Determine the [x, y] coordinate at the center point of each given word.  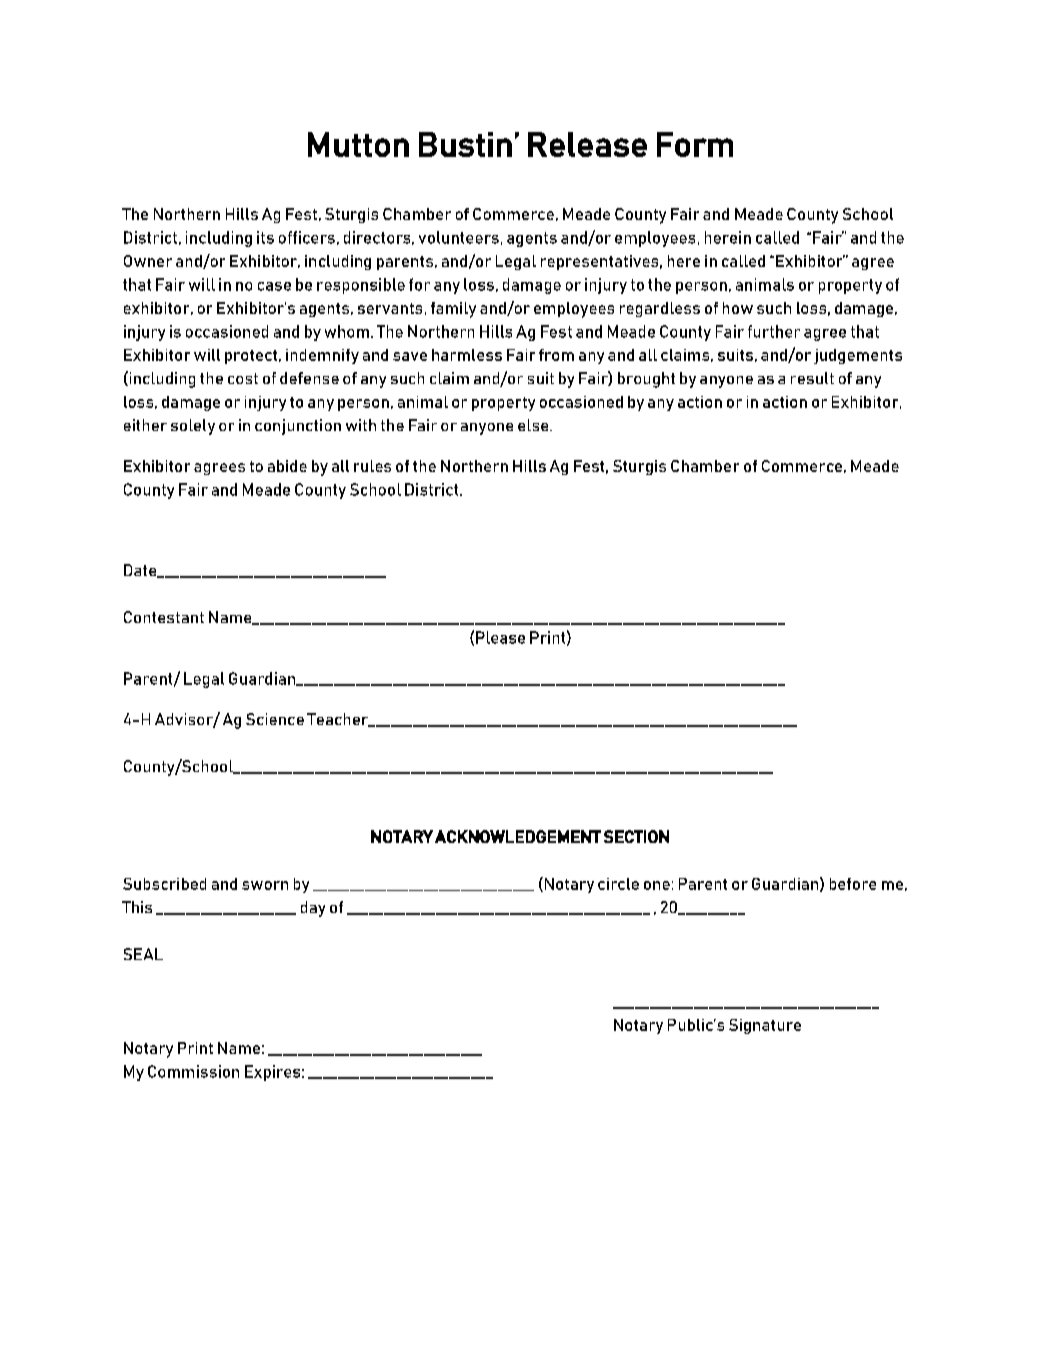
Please [500, 637]
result [812, 378]
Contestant [164, 617]
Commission [193, 1071]
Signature [765, 1026]
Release [587, 144]
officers [307, 237]
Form [695, 144]
